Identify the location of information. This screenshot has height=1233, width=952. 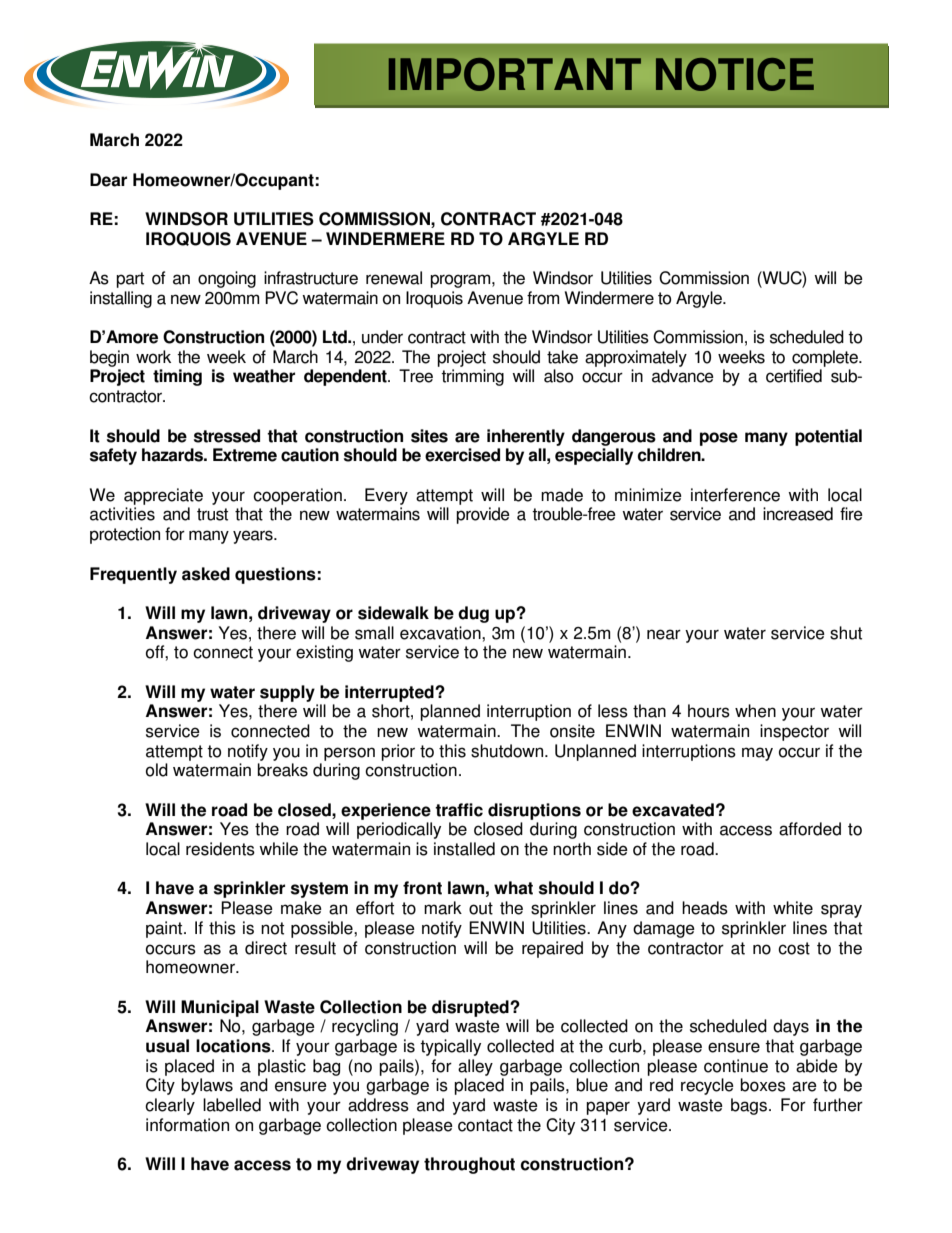
(187, 1125).
